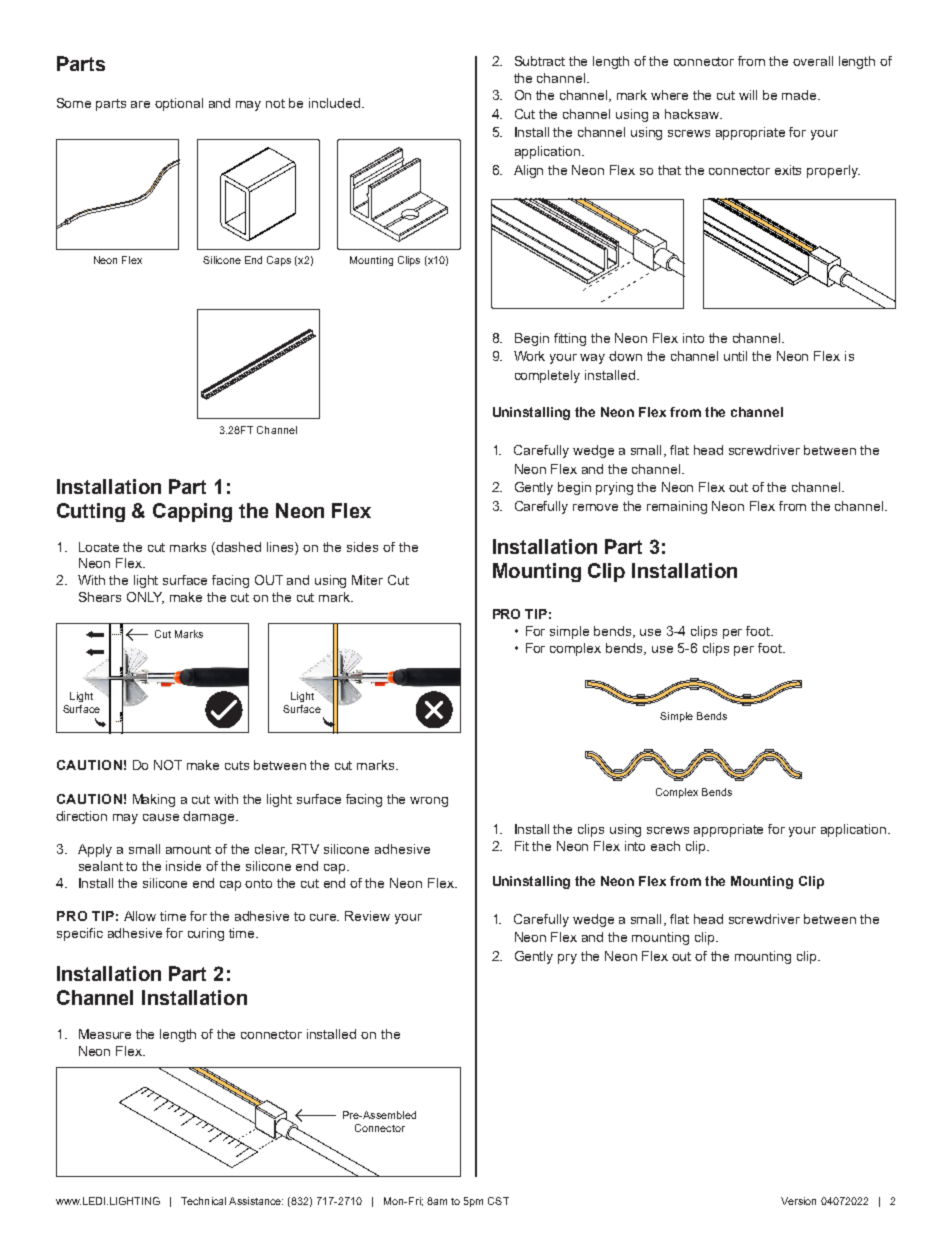  Describe the element at coordinates (540, 61) in the screenshot. I see `Subtract` at that location.
